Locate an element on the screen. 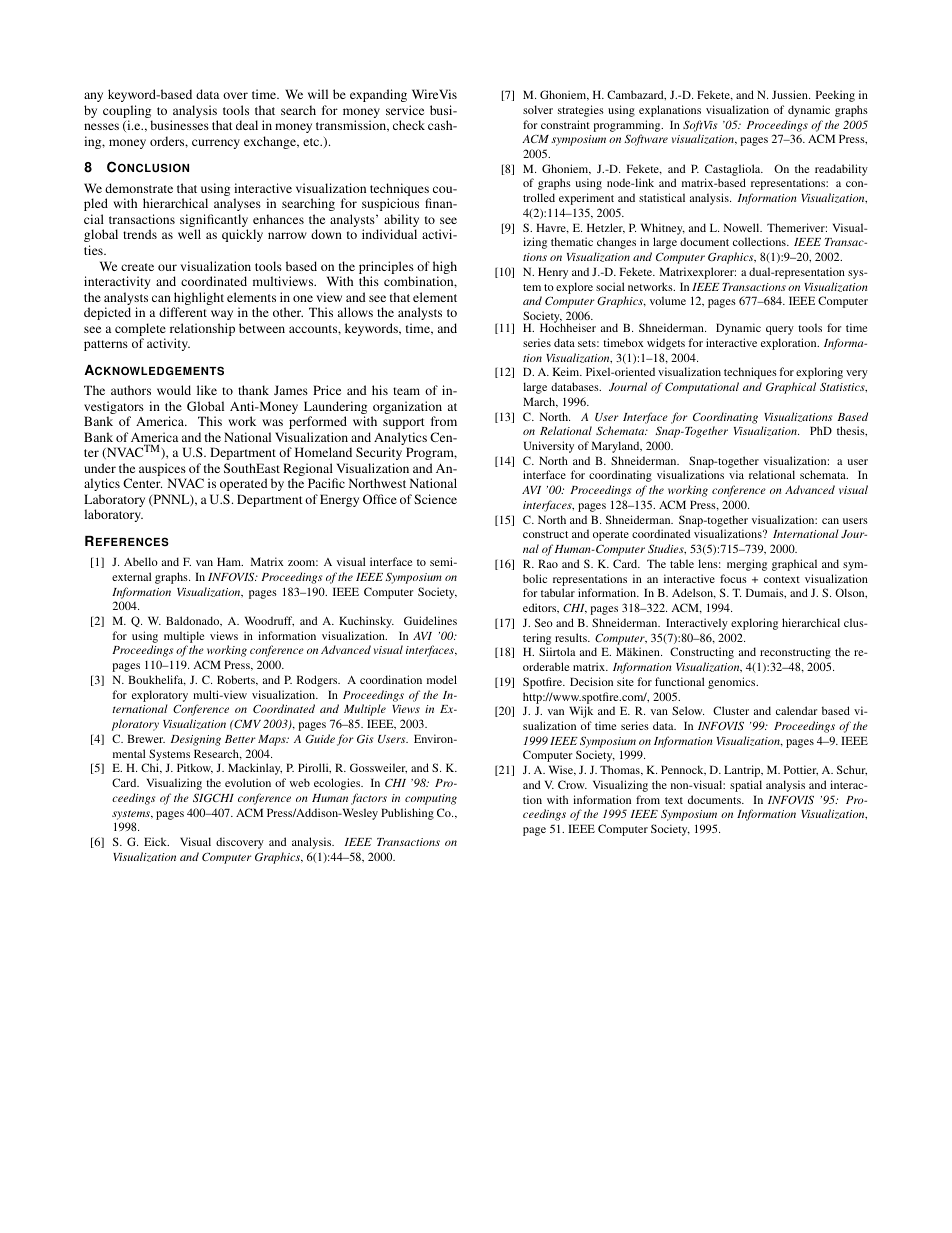 The image size is (952, 1233). University is located at coordinates (549, 447).
